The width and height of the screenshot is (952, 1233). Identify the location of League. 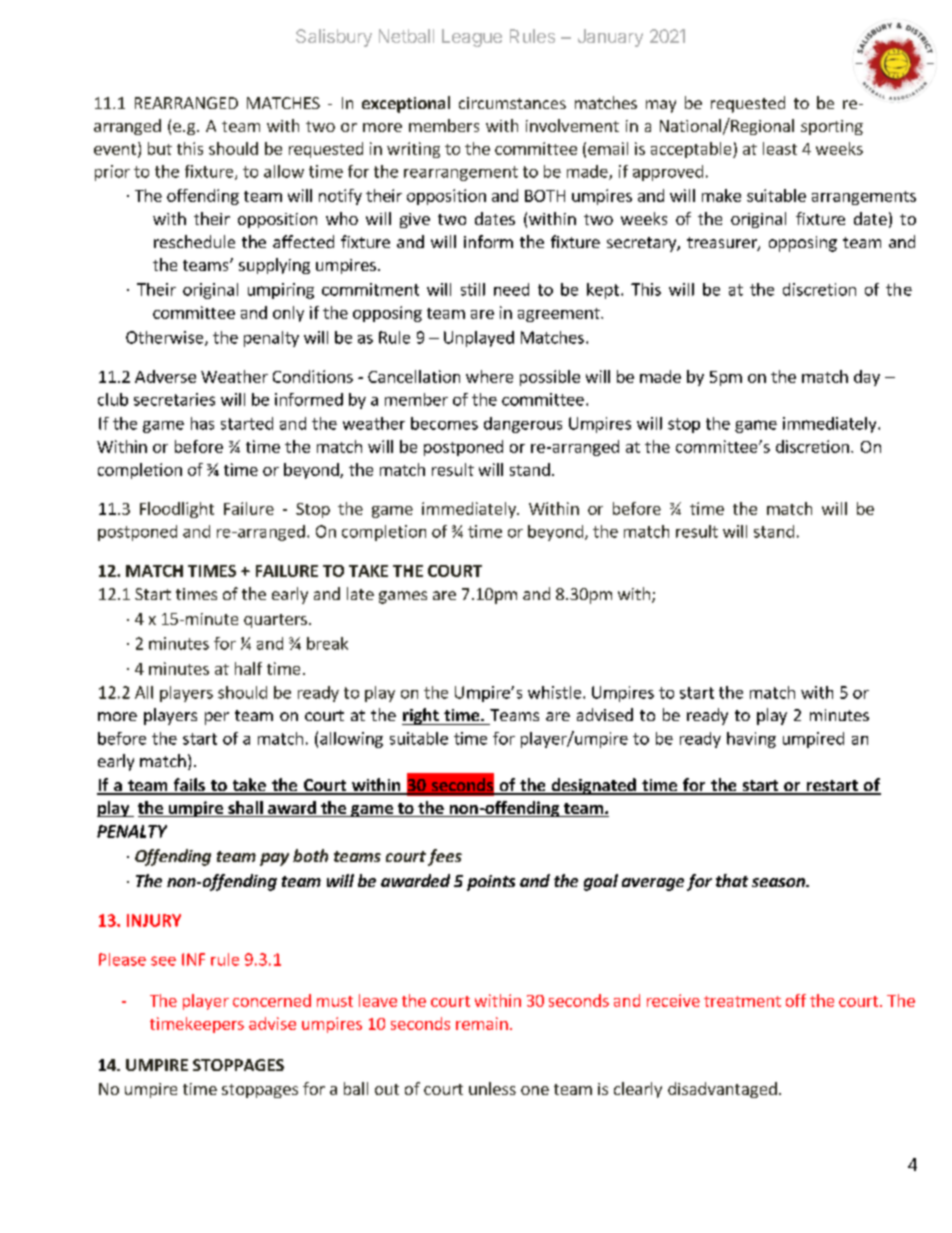
(472, 38).
